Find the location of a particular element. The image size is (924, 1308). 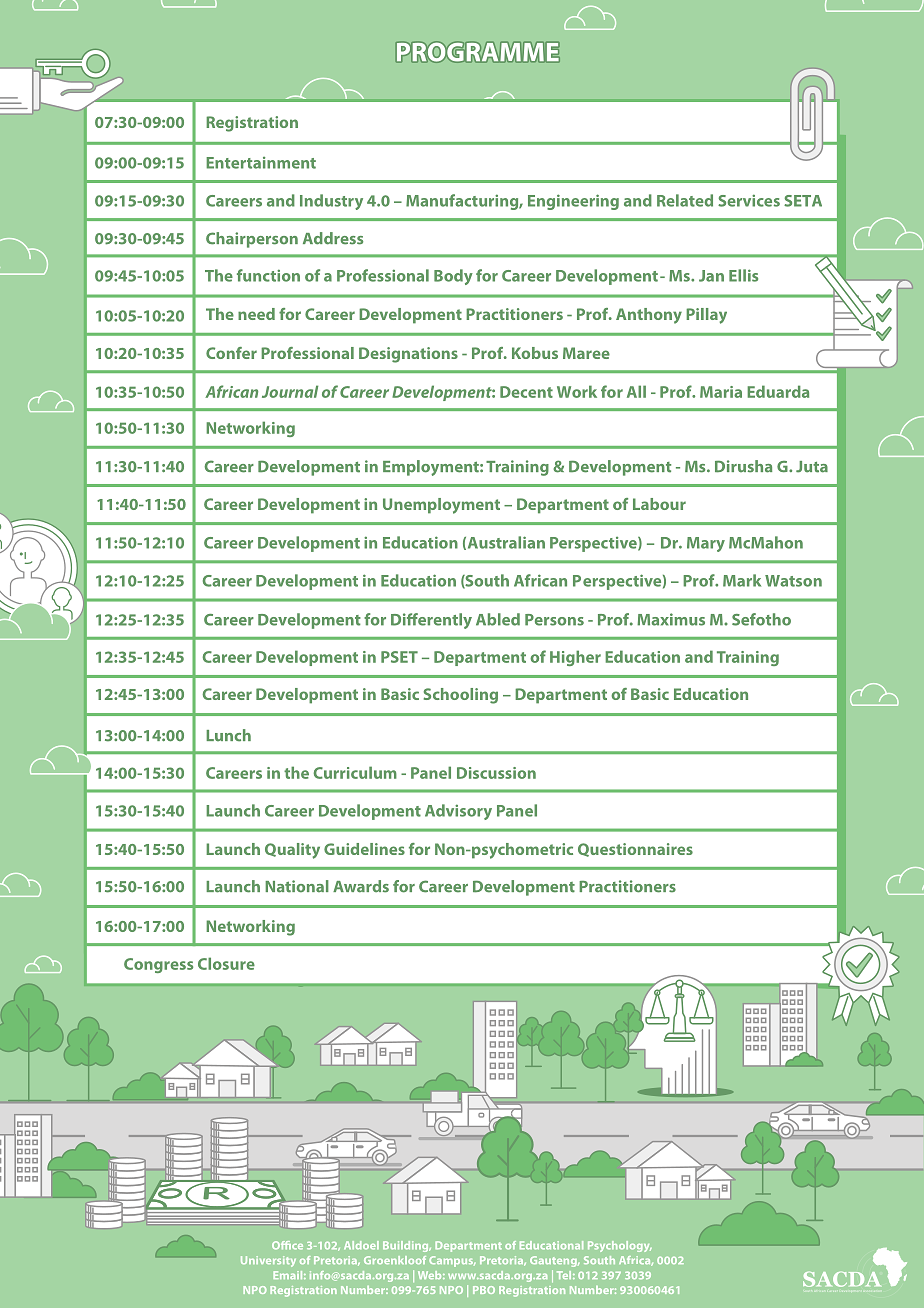

need is located at coordinates (256, 314).
